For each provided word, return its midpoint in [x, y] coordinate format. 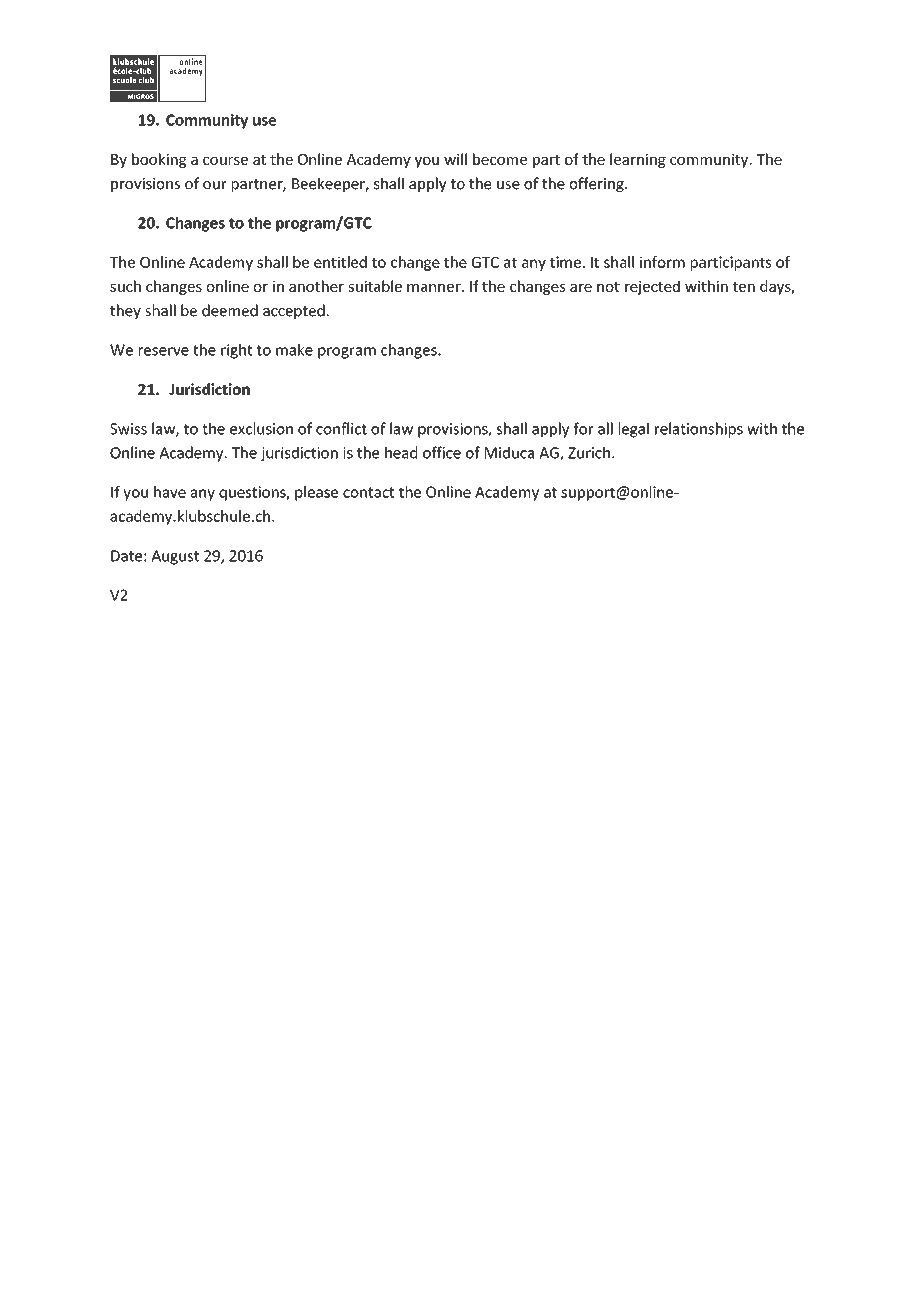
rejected [652, 287]
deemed [230, 310]
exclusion [261, 428]
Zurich [589, 452]
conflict [341, 428]
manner [435, 288]
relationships [699, 430]
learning [638, 160]
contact [368, 492]
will [455, 159]
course [225, 161]
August [175, 557]
